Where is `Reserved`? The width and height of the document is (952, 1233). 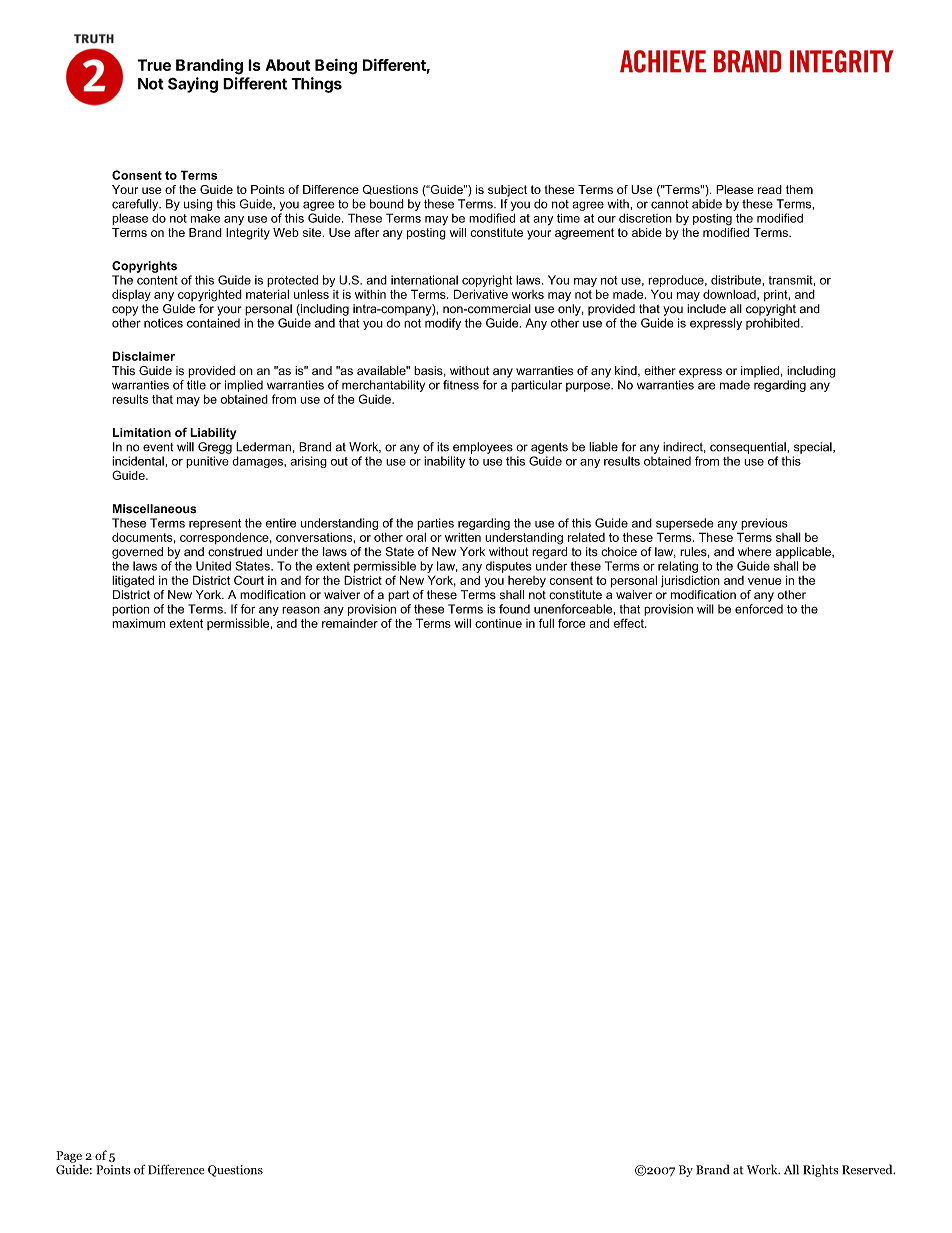
Reserved is located at coordinates (868, 1169).
